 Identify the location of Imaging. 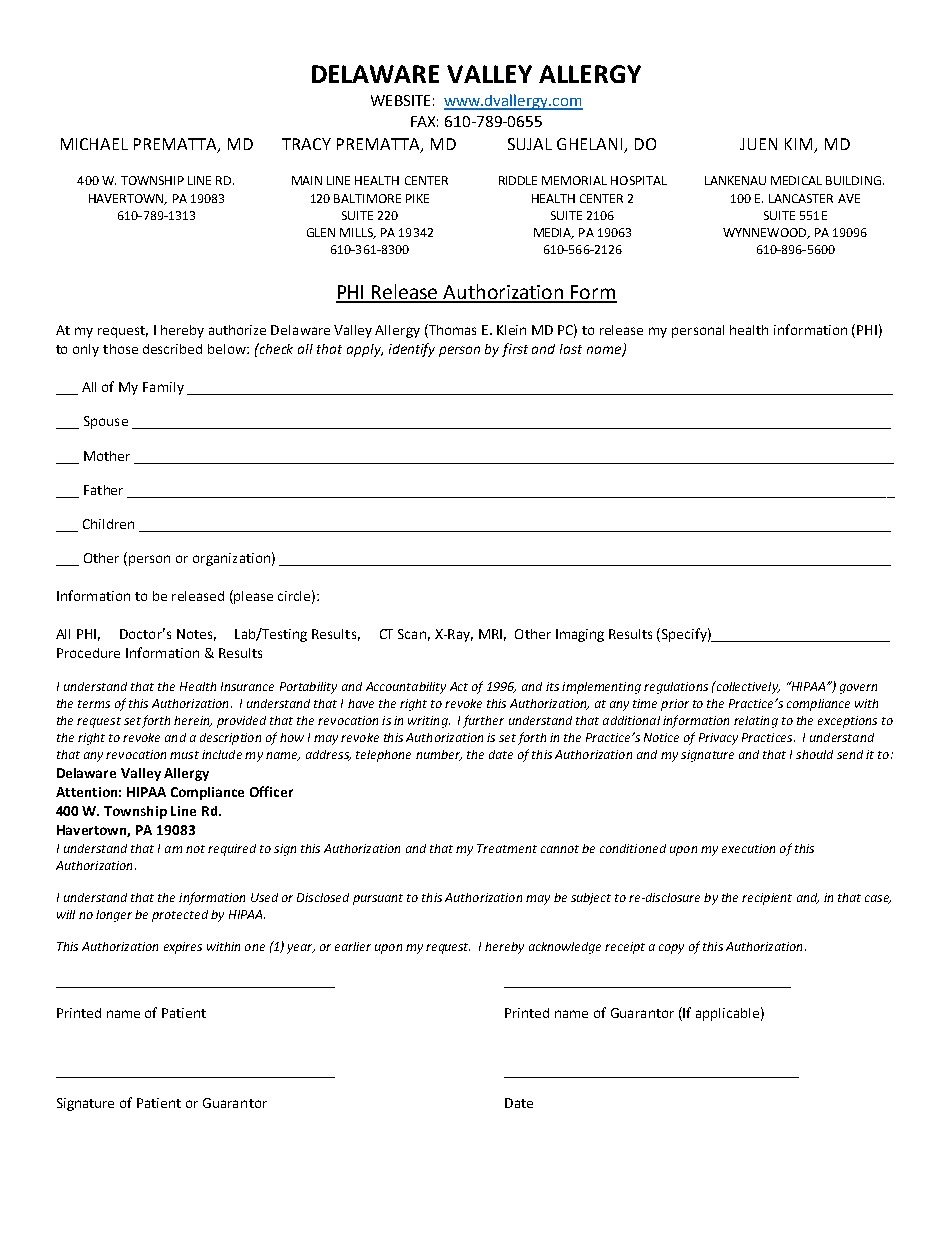
(580, 635).
